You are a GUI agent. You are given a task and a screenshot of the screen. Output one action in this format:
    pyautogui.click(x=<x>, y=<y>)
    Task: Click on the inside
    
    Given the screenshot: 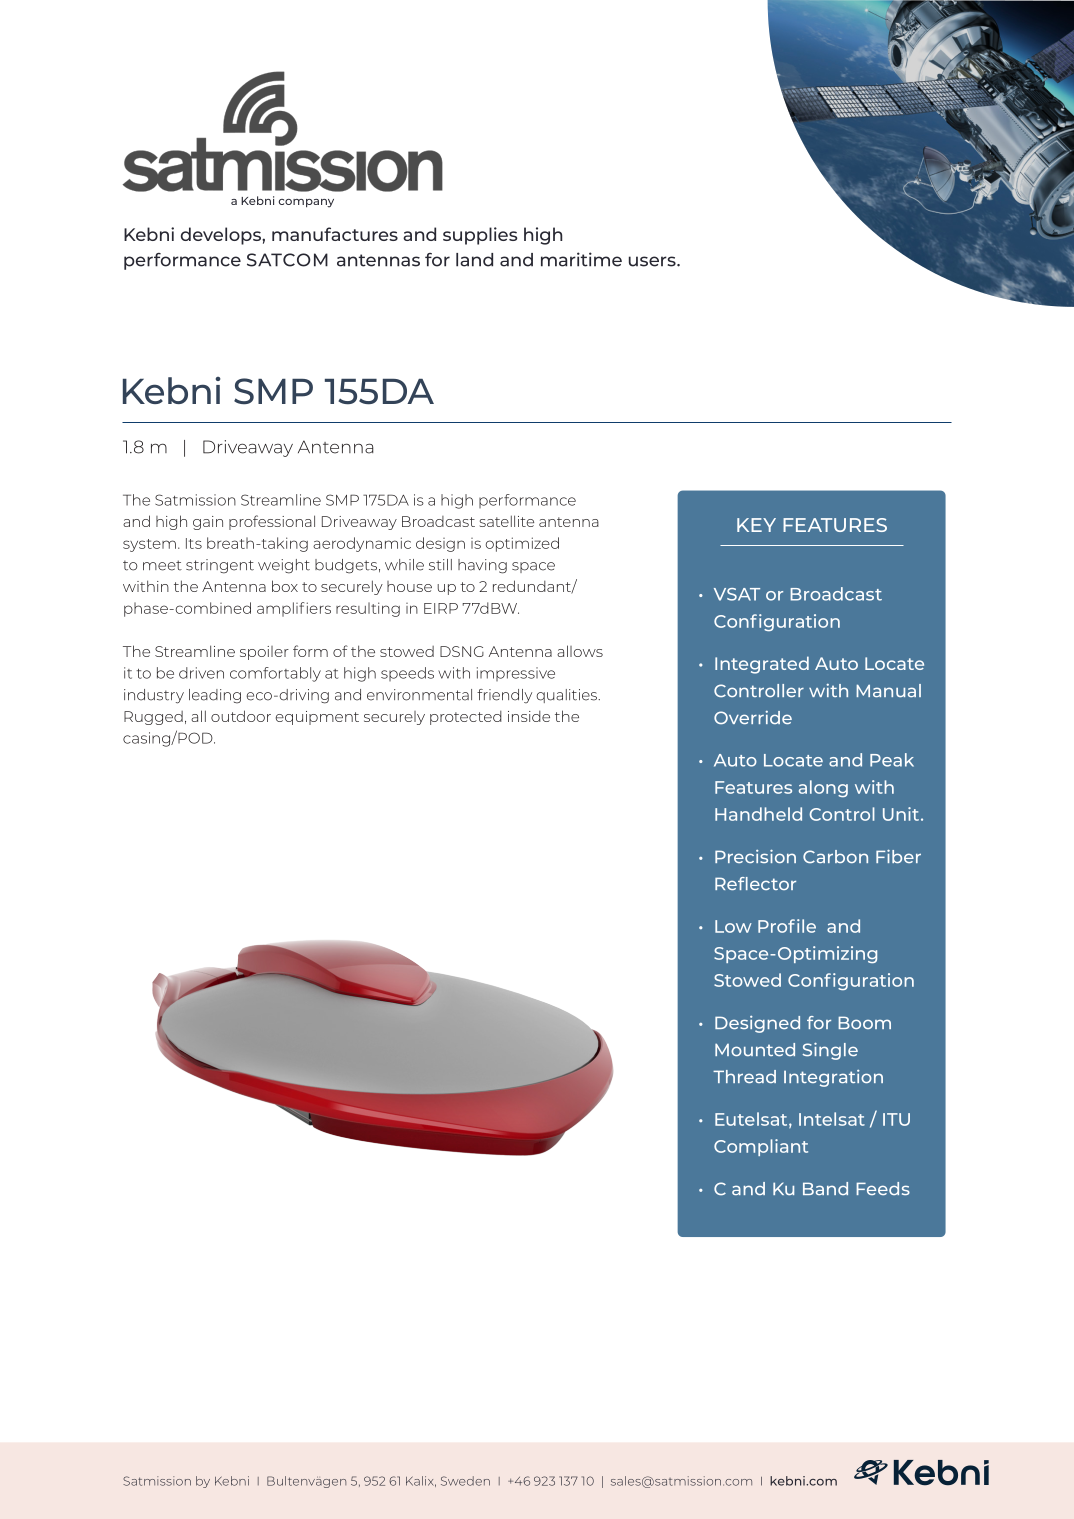 What is the action you would take?
    pyautogui.click(x=529, y=716)
